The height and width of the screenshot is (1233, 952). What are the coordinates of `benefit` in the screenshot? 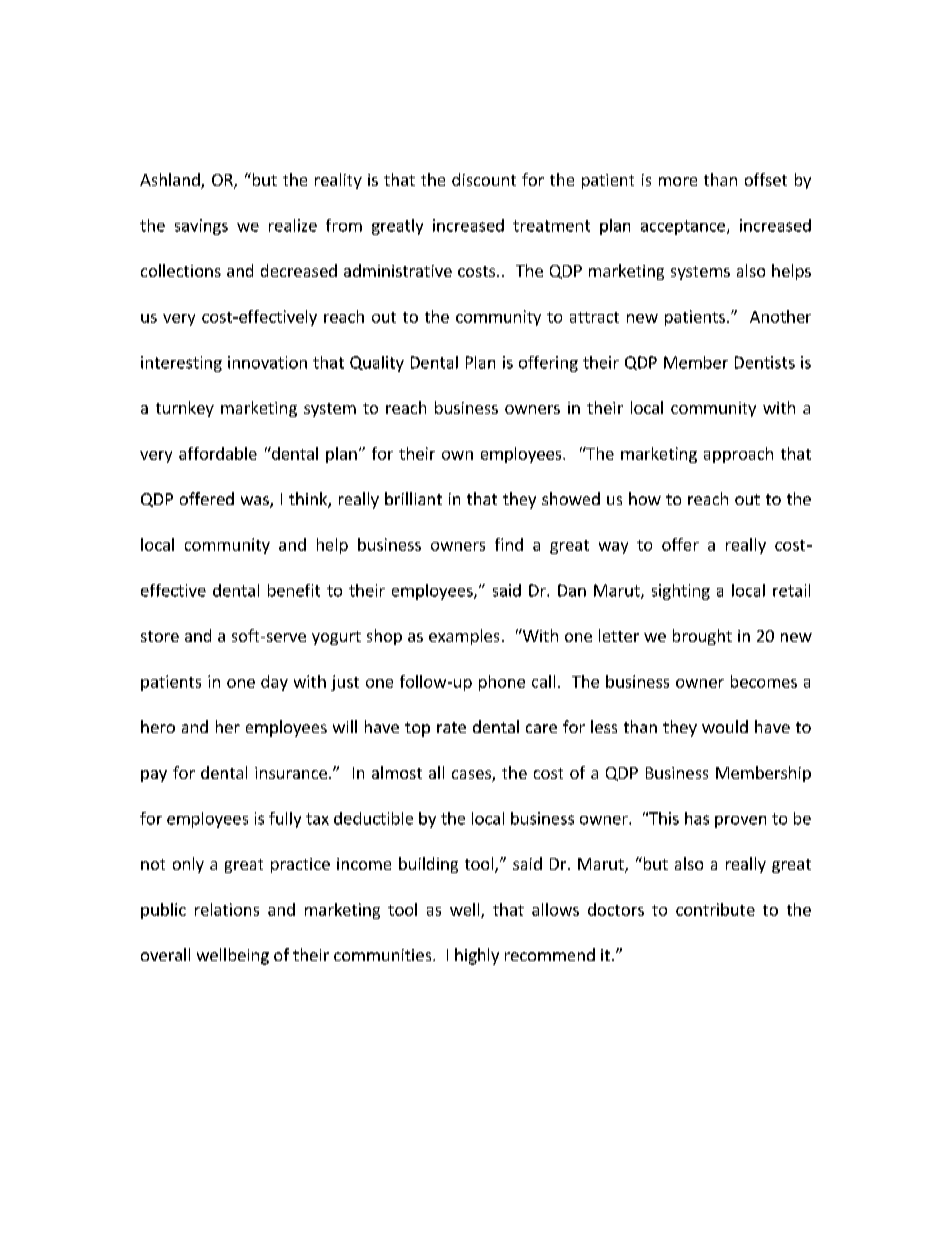 It's located at (294, 590).
